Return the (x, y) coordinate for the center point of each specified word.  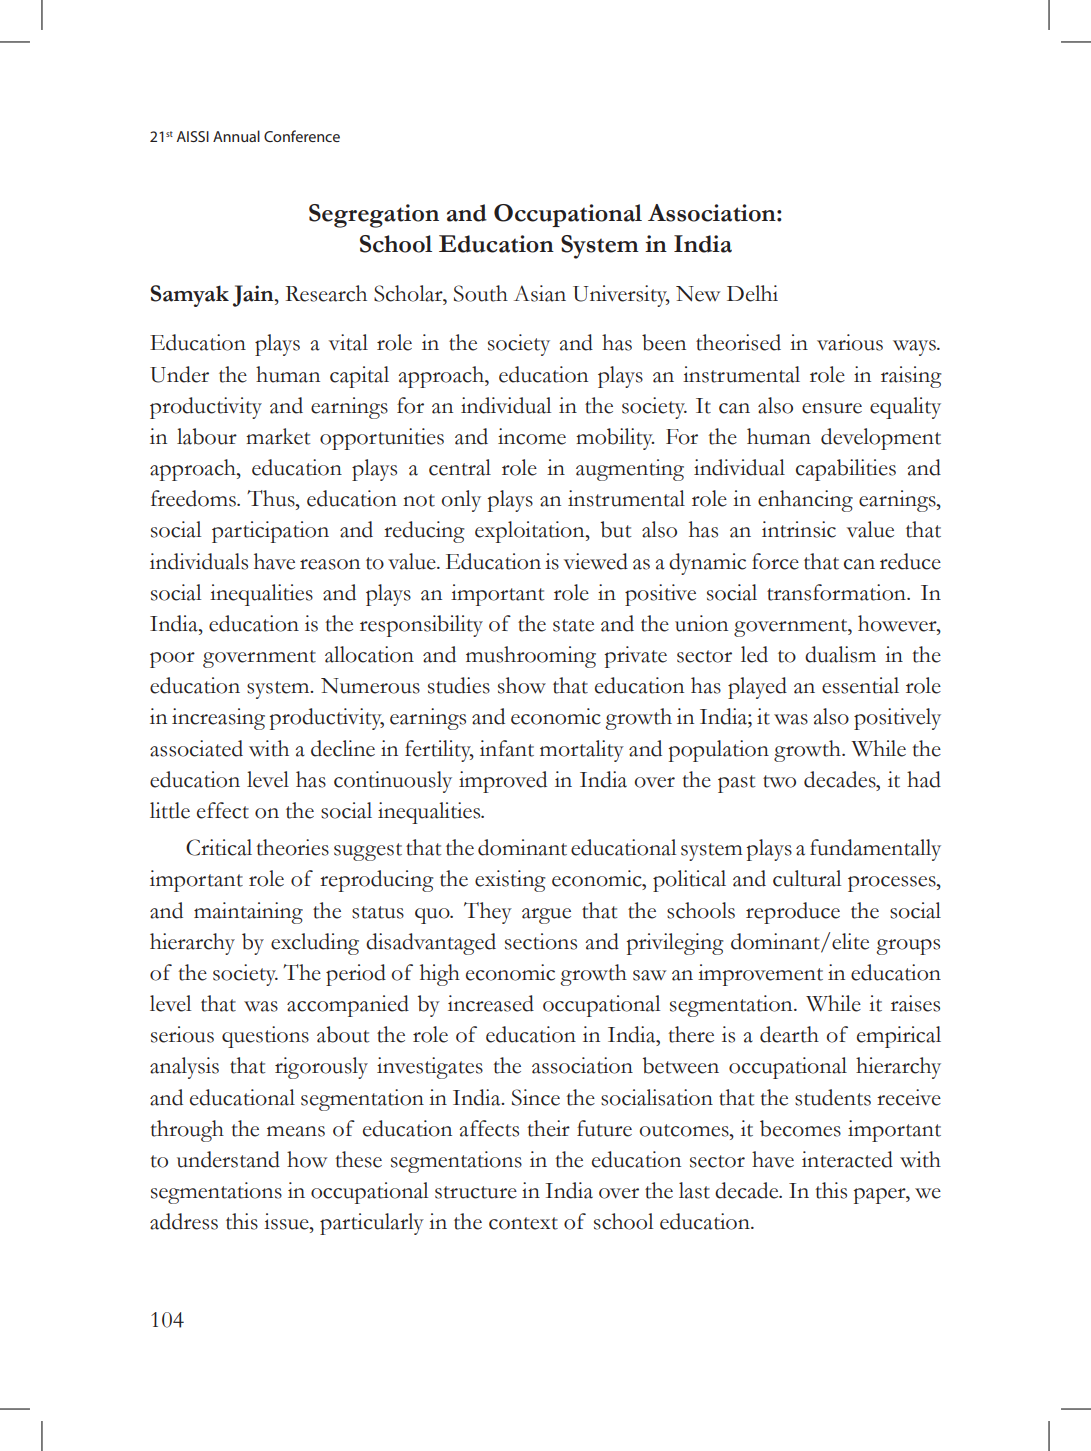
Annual (236, 136)
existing (510, 881)
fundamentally (875, 850)
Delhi (752, 293)
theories (292, 847)
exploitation (531, 532)
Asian (540, 293)
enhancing (805, 501)
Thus (272, 498)
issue (287, 1221)
